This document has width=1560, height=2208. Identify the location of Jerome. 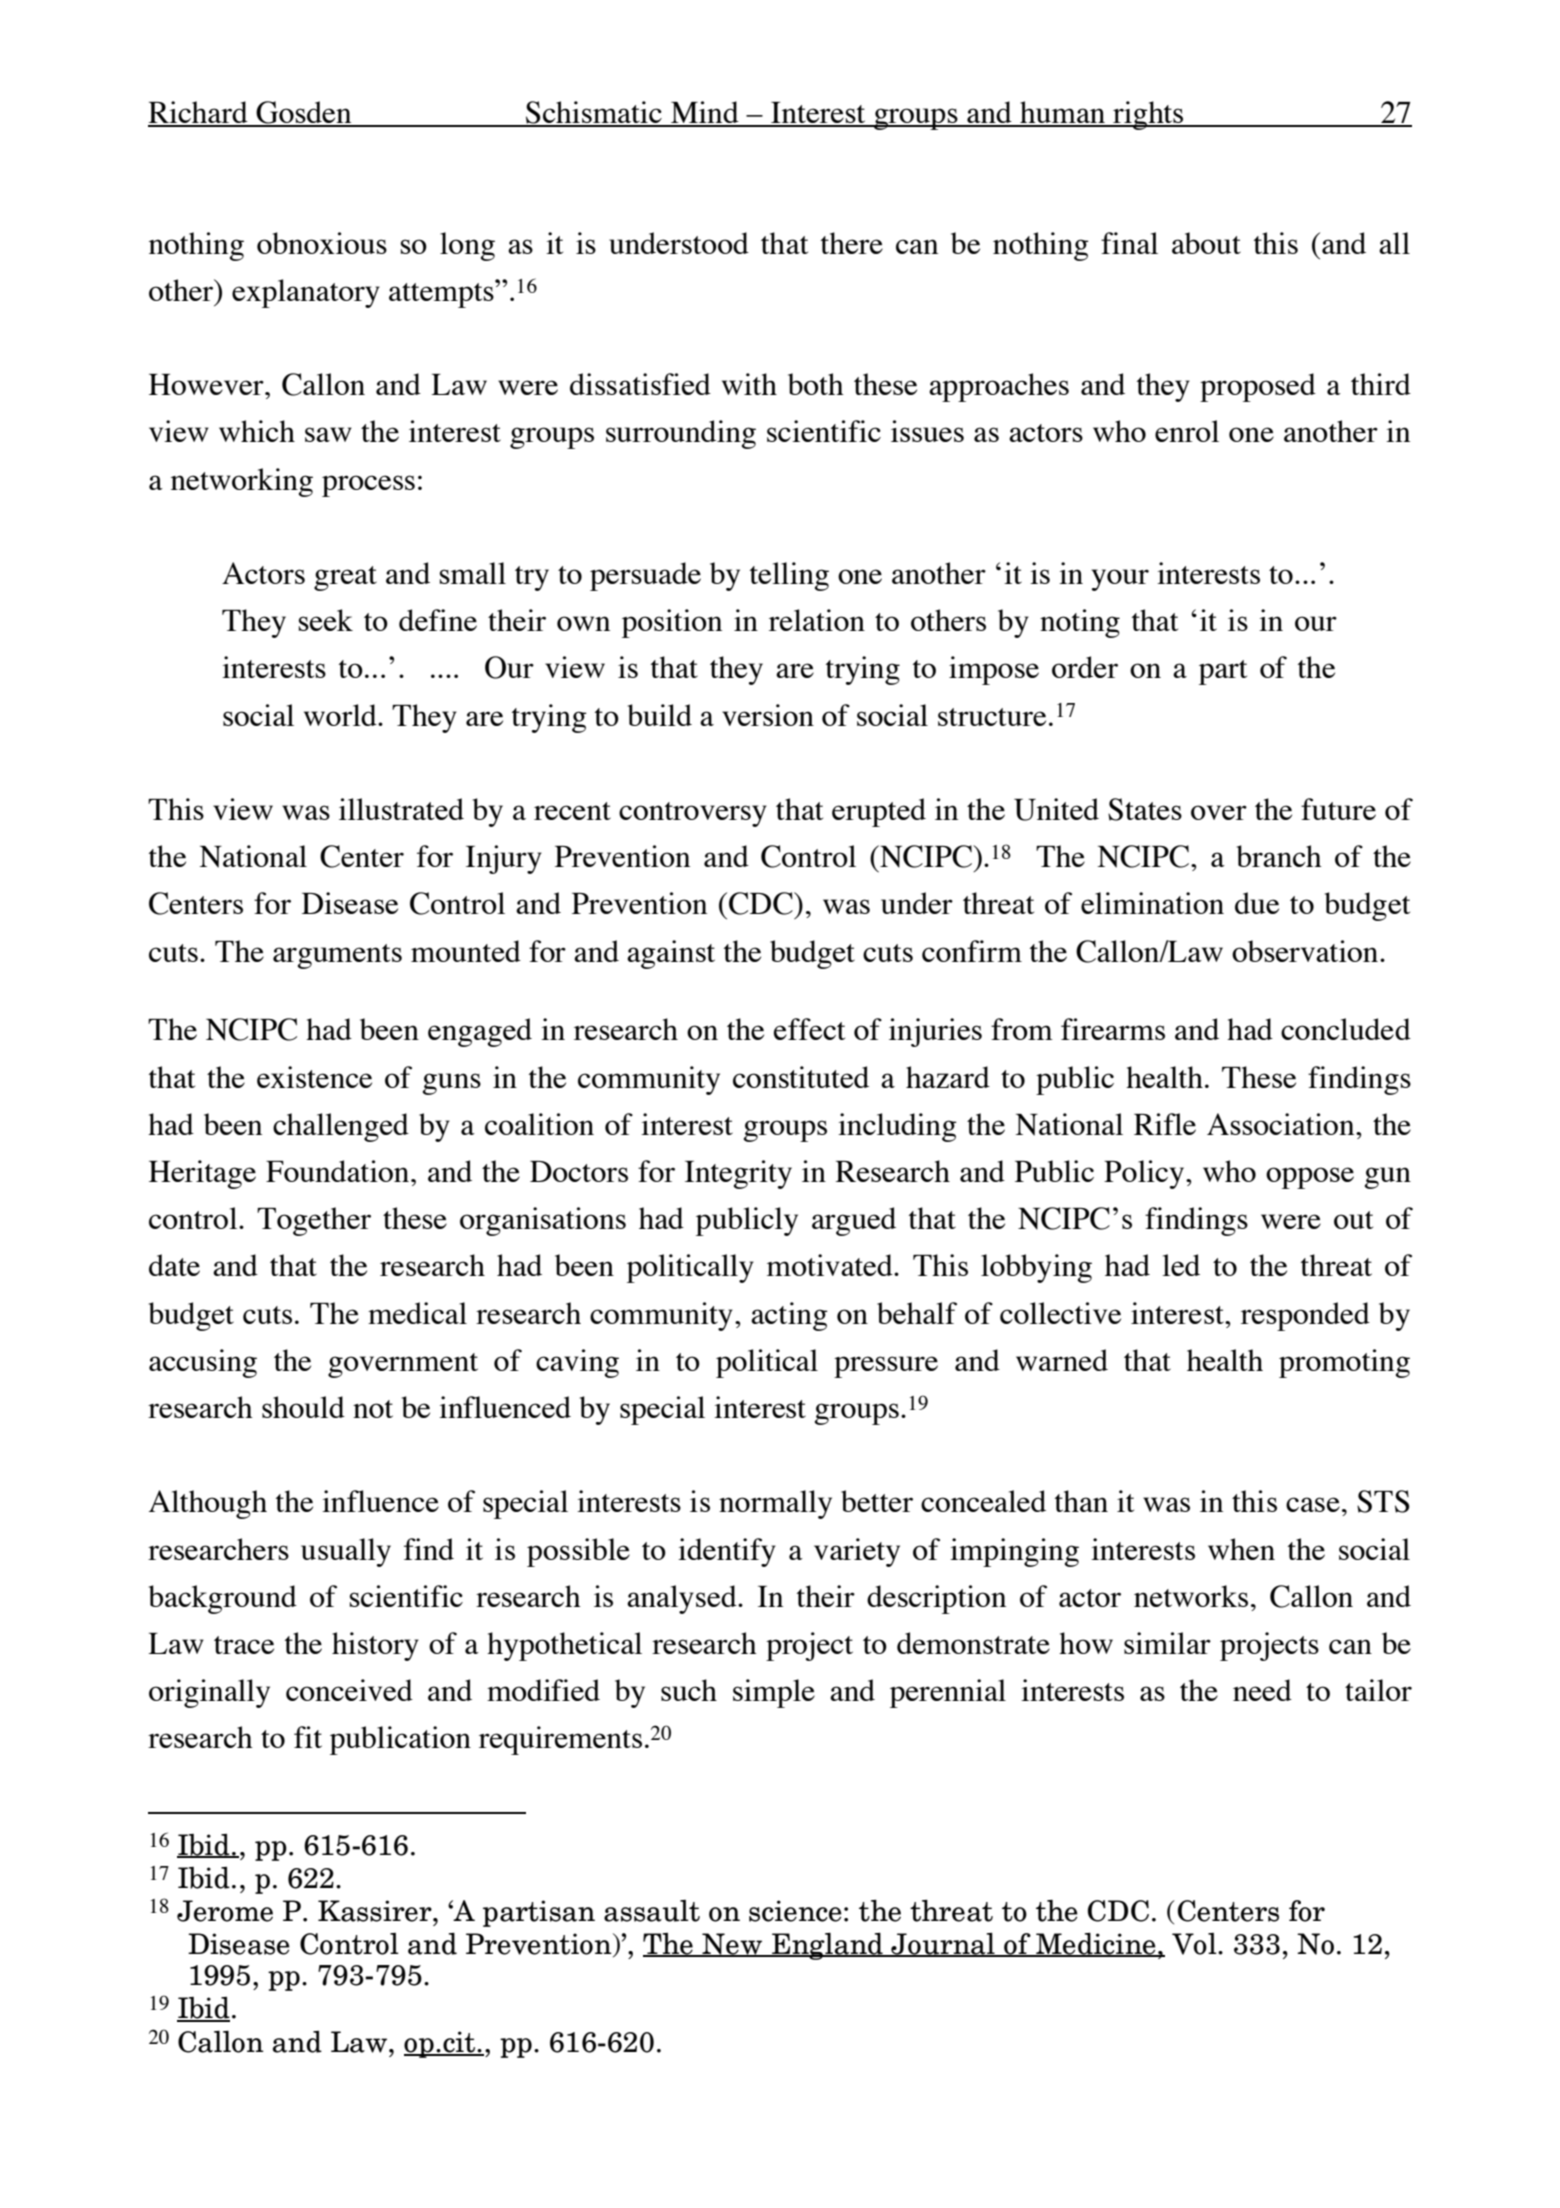
(225, 1911).
